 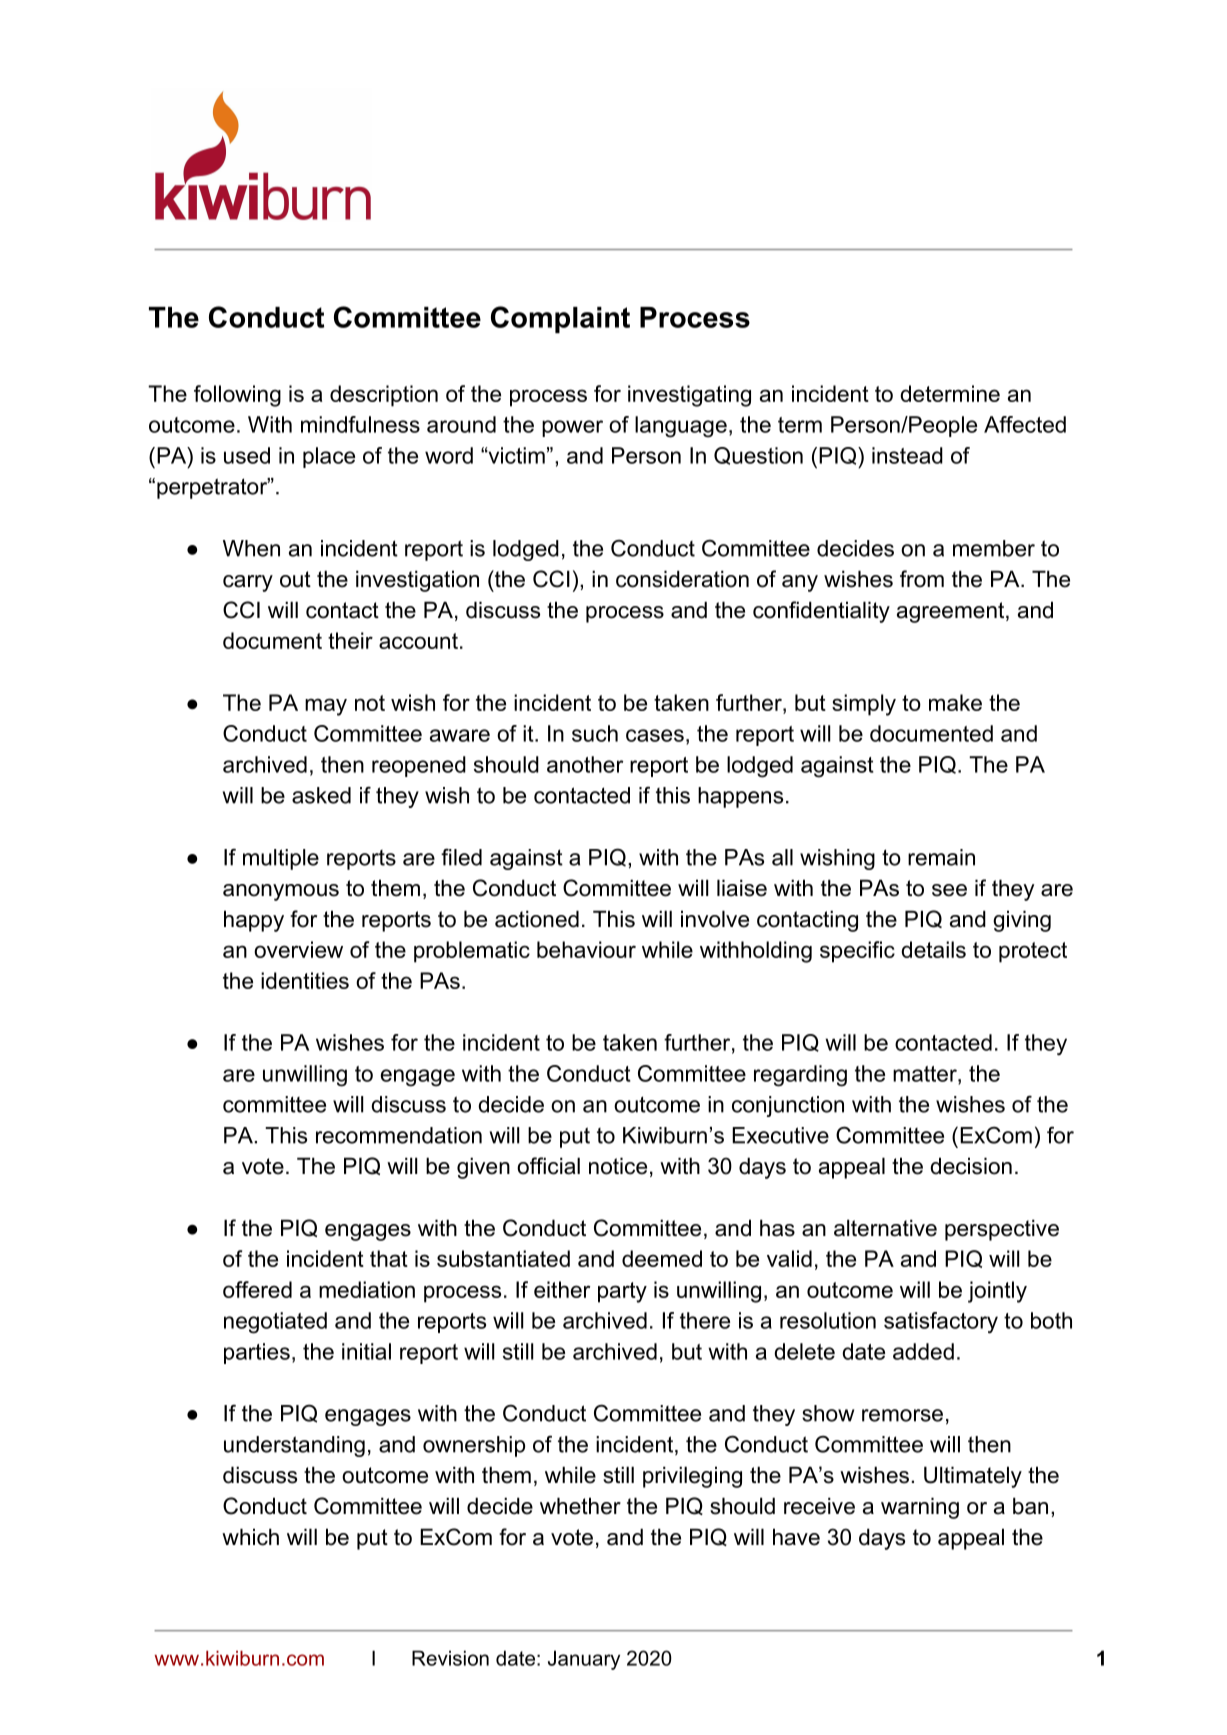 I want to click on Revision, so click(x=450, y=1658).
